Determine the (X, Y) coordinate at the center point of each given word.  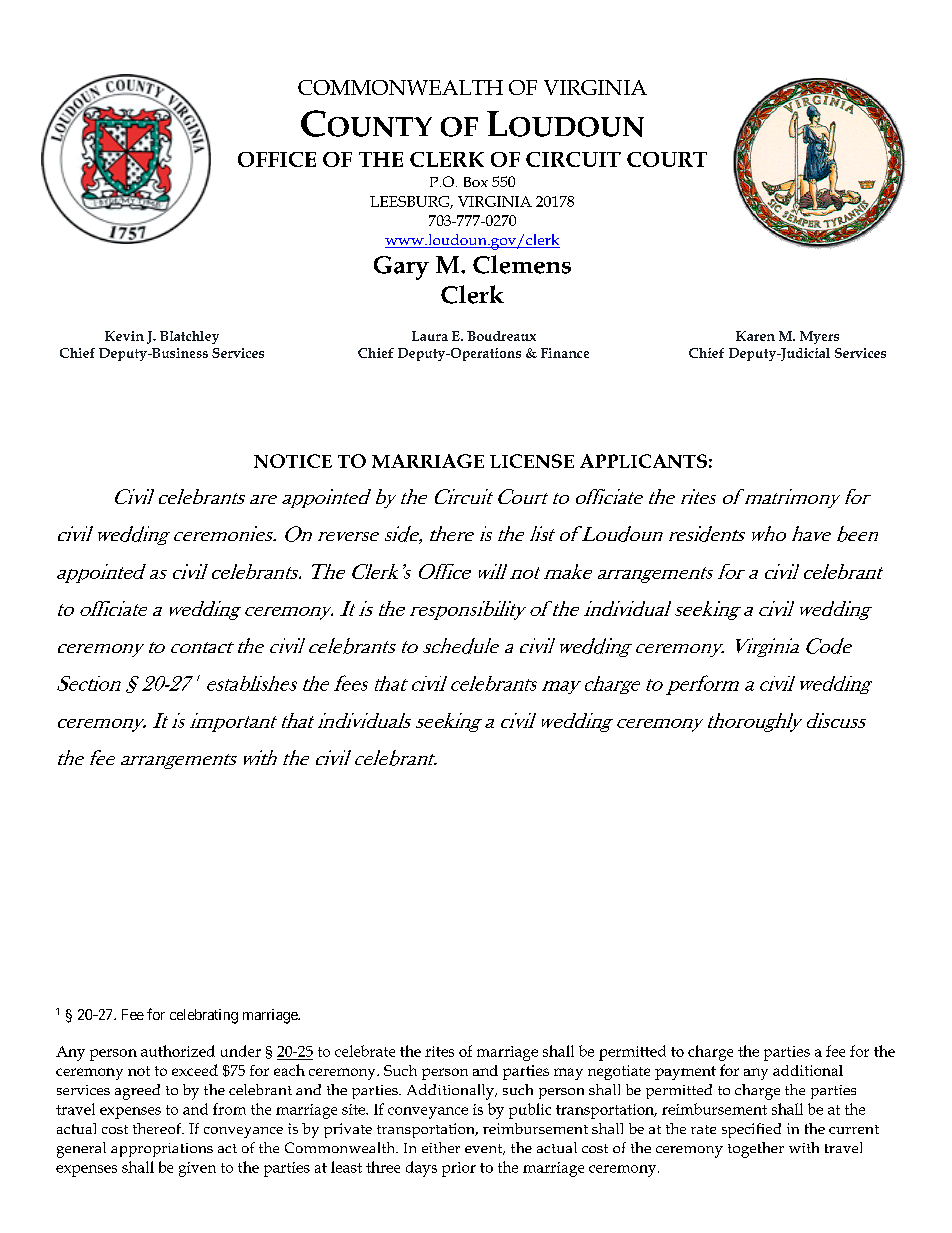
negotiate (619, 1072)
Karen (755, 336)
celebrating (204, 1016)
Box (476, 182)
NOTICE (293, 461)
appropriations (162, 1150)
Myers (819, 337)
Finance (565, 353)
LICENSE (532, 461)
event (485, 1149)
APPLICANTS (643, 461)
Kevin (124, 336)
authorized (178, 1051)
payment (685, 1073)
